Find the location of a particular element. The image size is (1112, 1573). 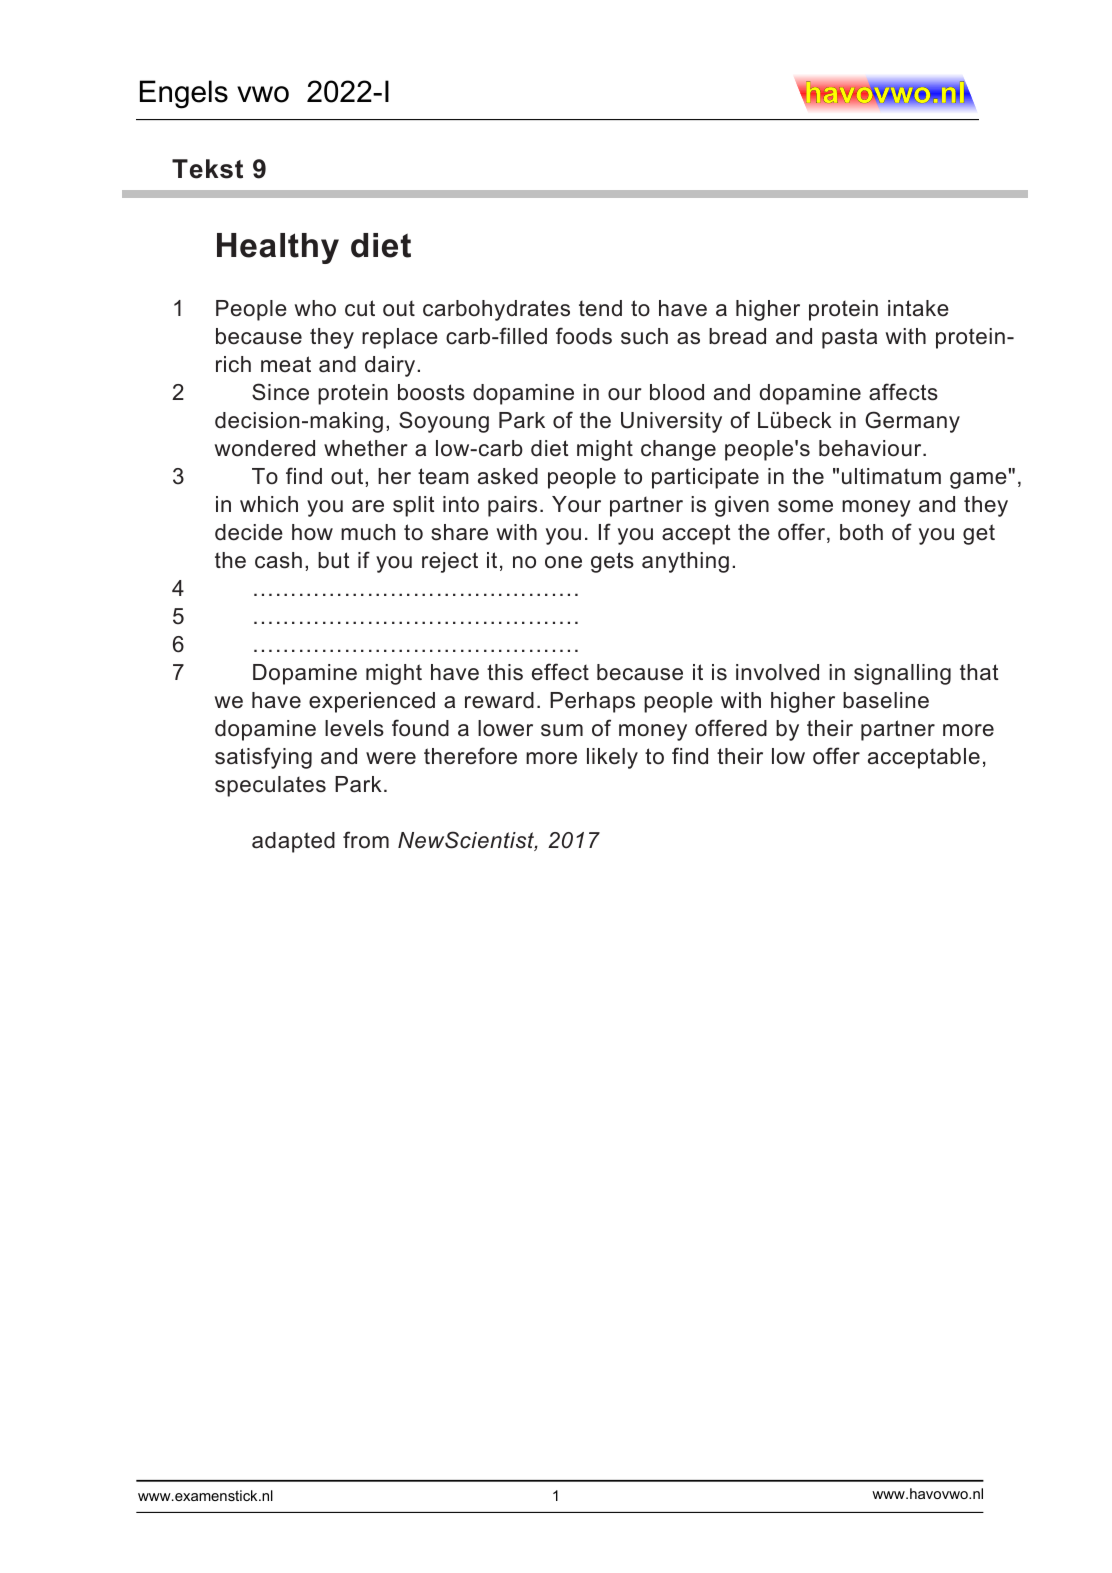

ultimatum is located at coordinates (891, 476).
